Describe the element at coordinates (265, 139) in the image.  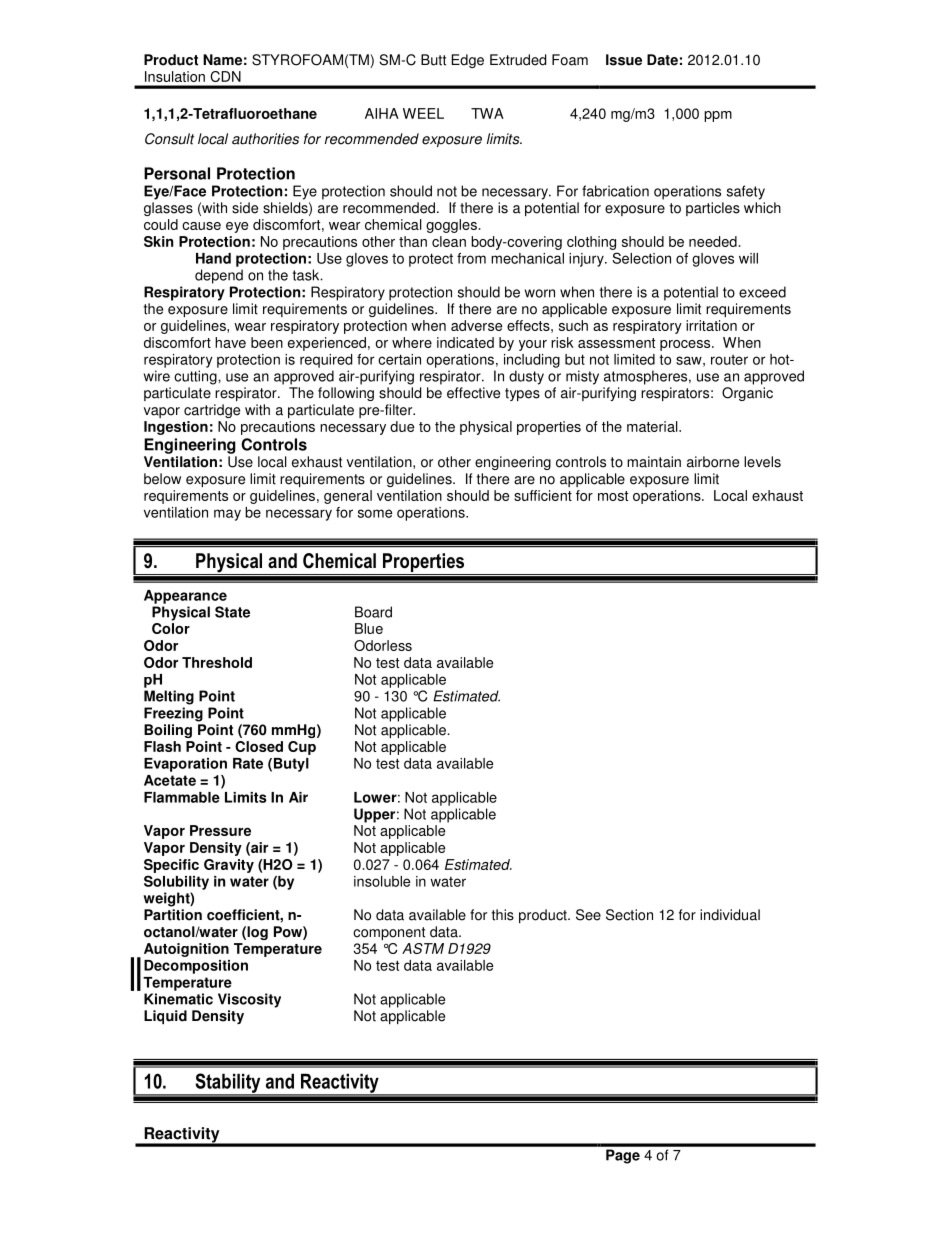
I see `authorities` at that location.
